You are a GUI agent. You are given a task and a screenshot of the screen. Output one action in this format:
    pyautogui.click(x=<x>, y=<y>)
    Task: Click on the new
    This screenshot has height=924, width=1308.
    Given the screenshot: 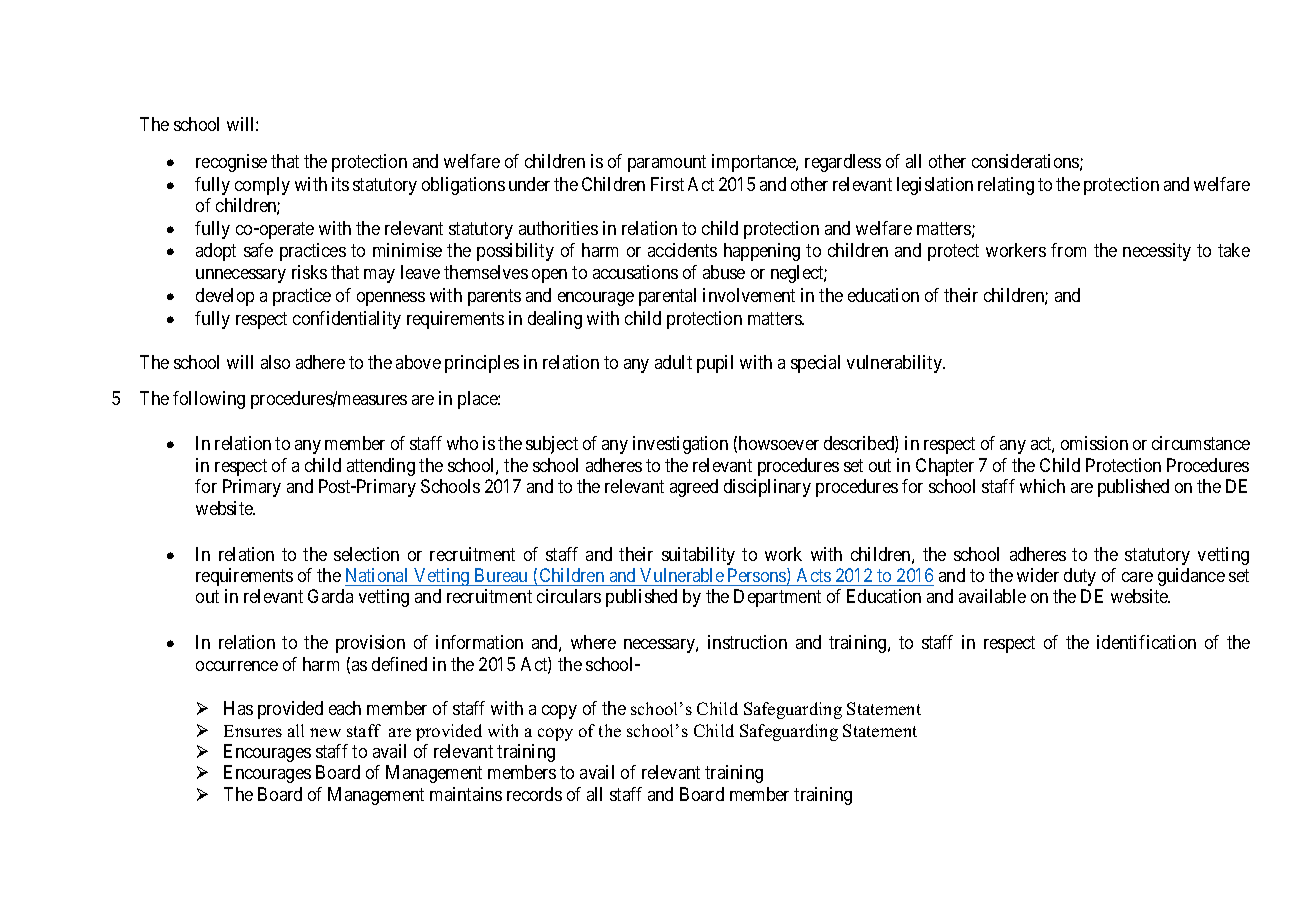 What is the action you would take?
    pyautogui.click(x=325, y=732)
